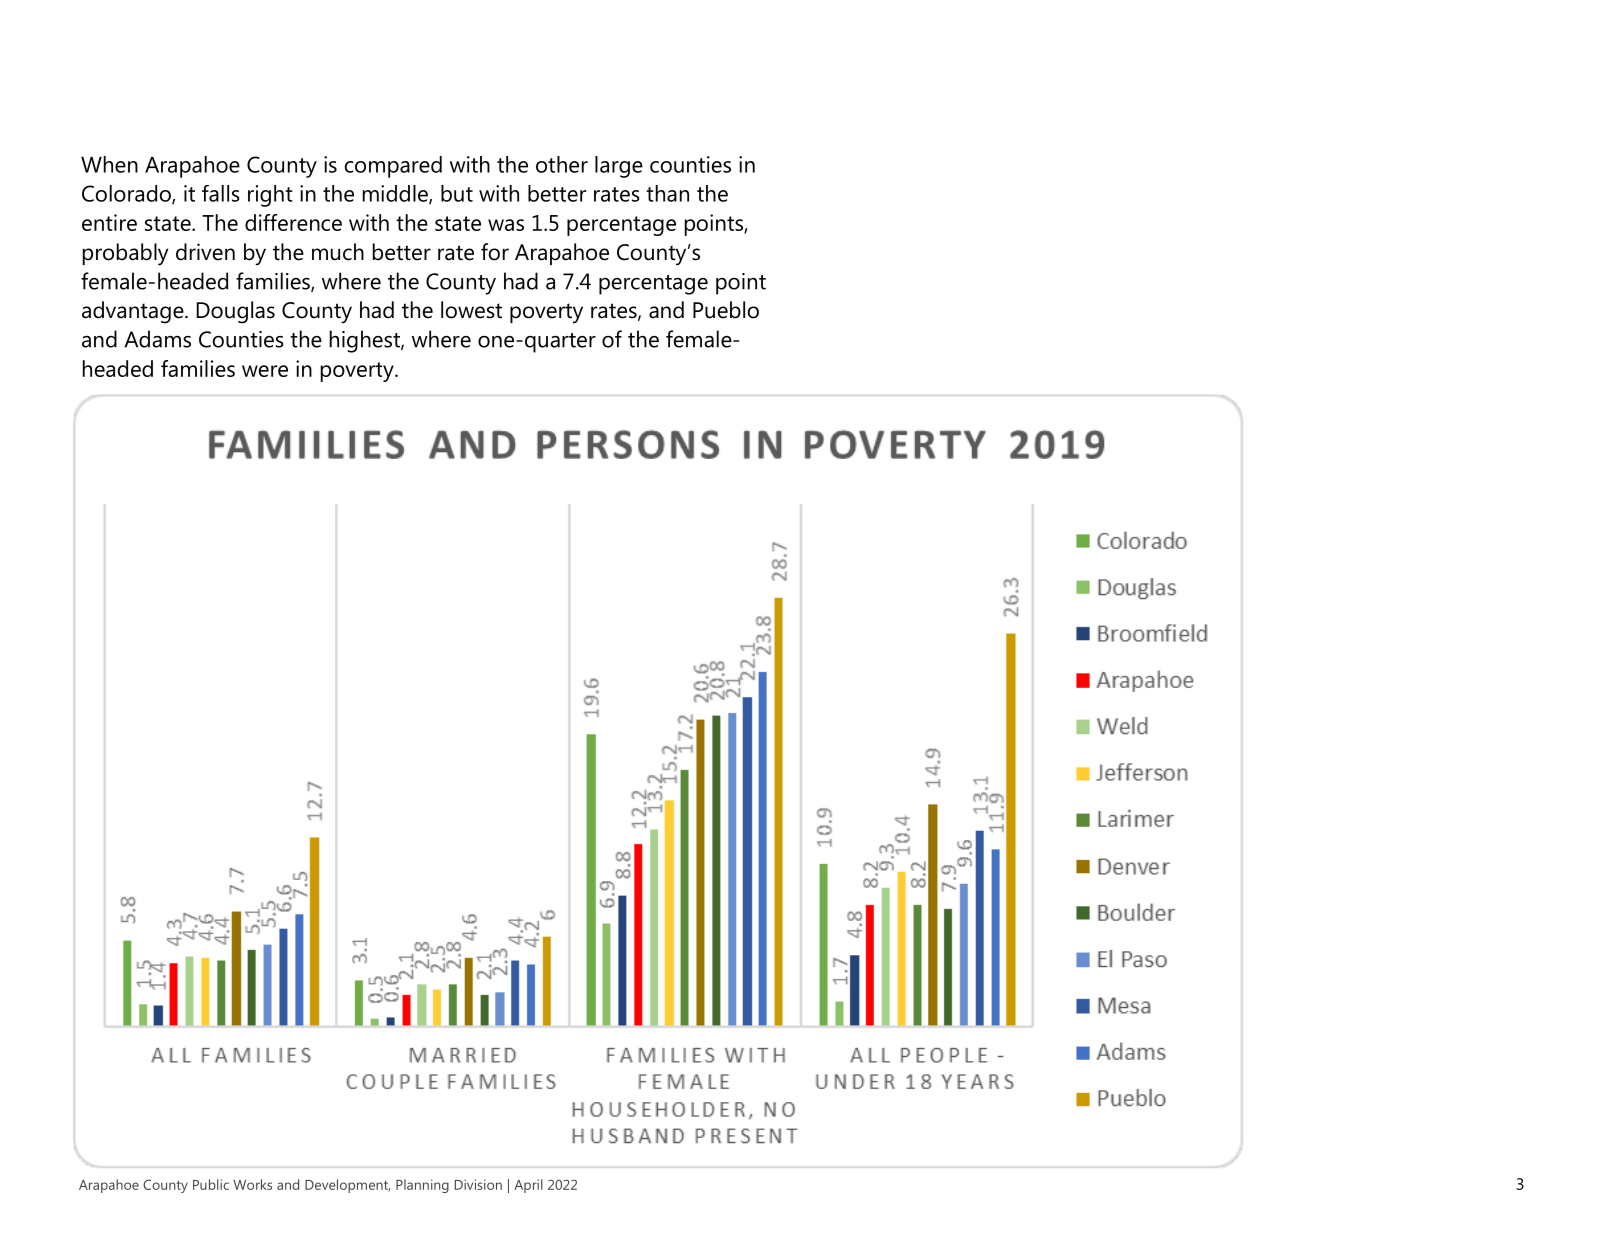  Describe the element at coordinates (252, 1184) in the image. I see `Works` at that location.
